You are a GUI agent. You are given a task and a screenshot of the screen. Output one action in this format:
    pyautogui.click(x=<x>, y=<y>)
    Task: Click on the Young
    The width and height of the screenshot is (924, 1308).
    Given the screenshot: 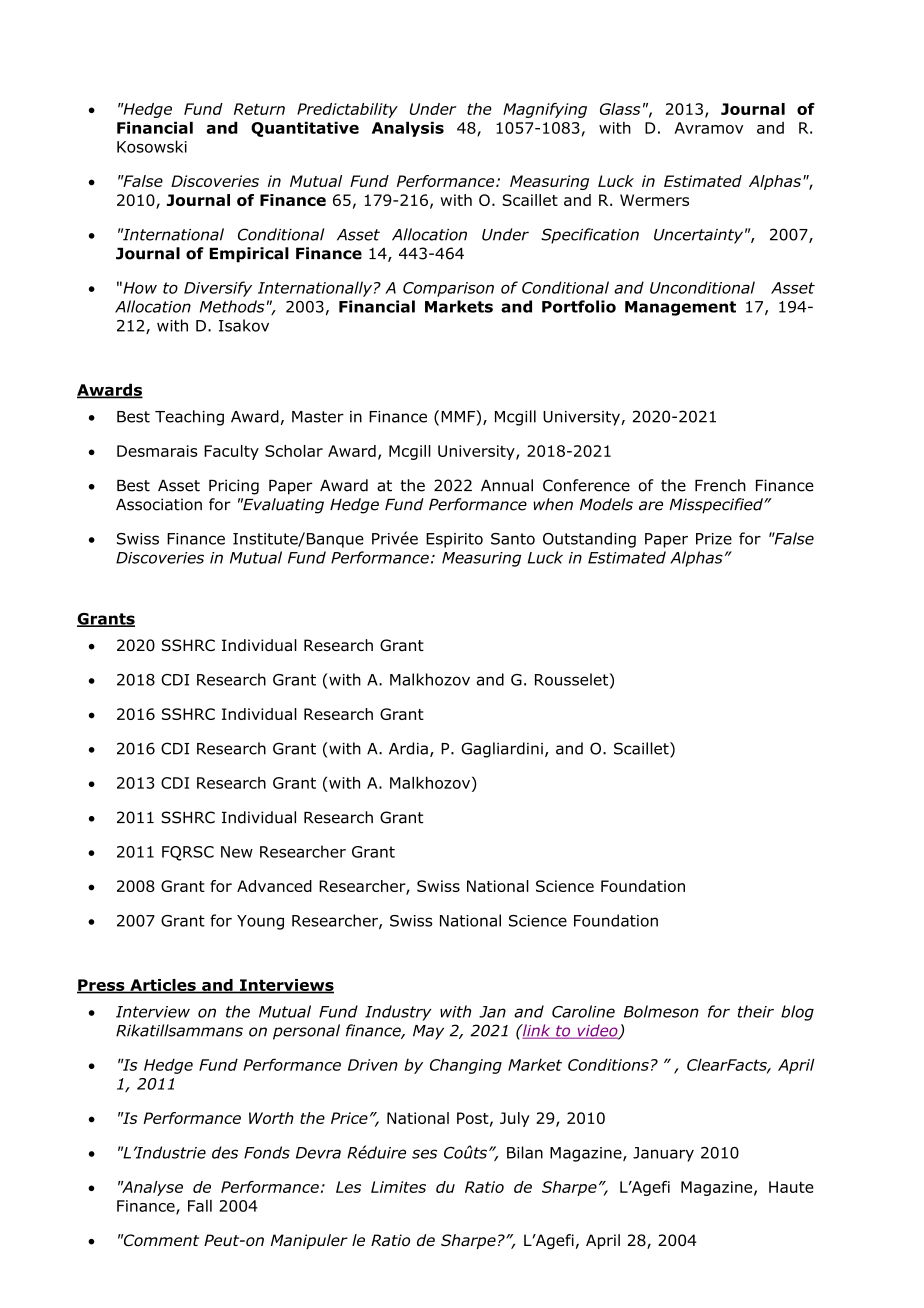 What is the action you would take?
    pyautogui.click(x=260, y=922)
